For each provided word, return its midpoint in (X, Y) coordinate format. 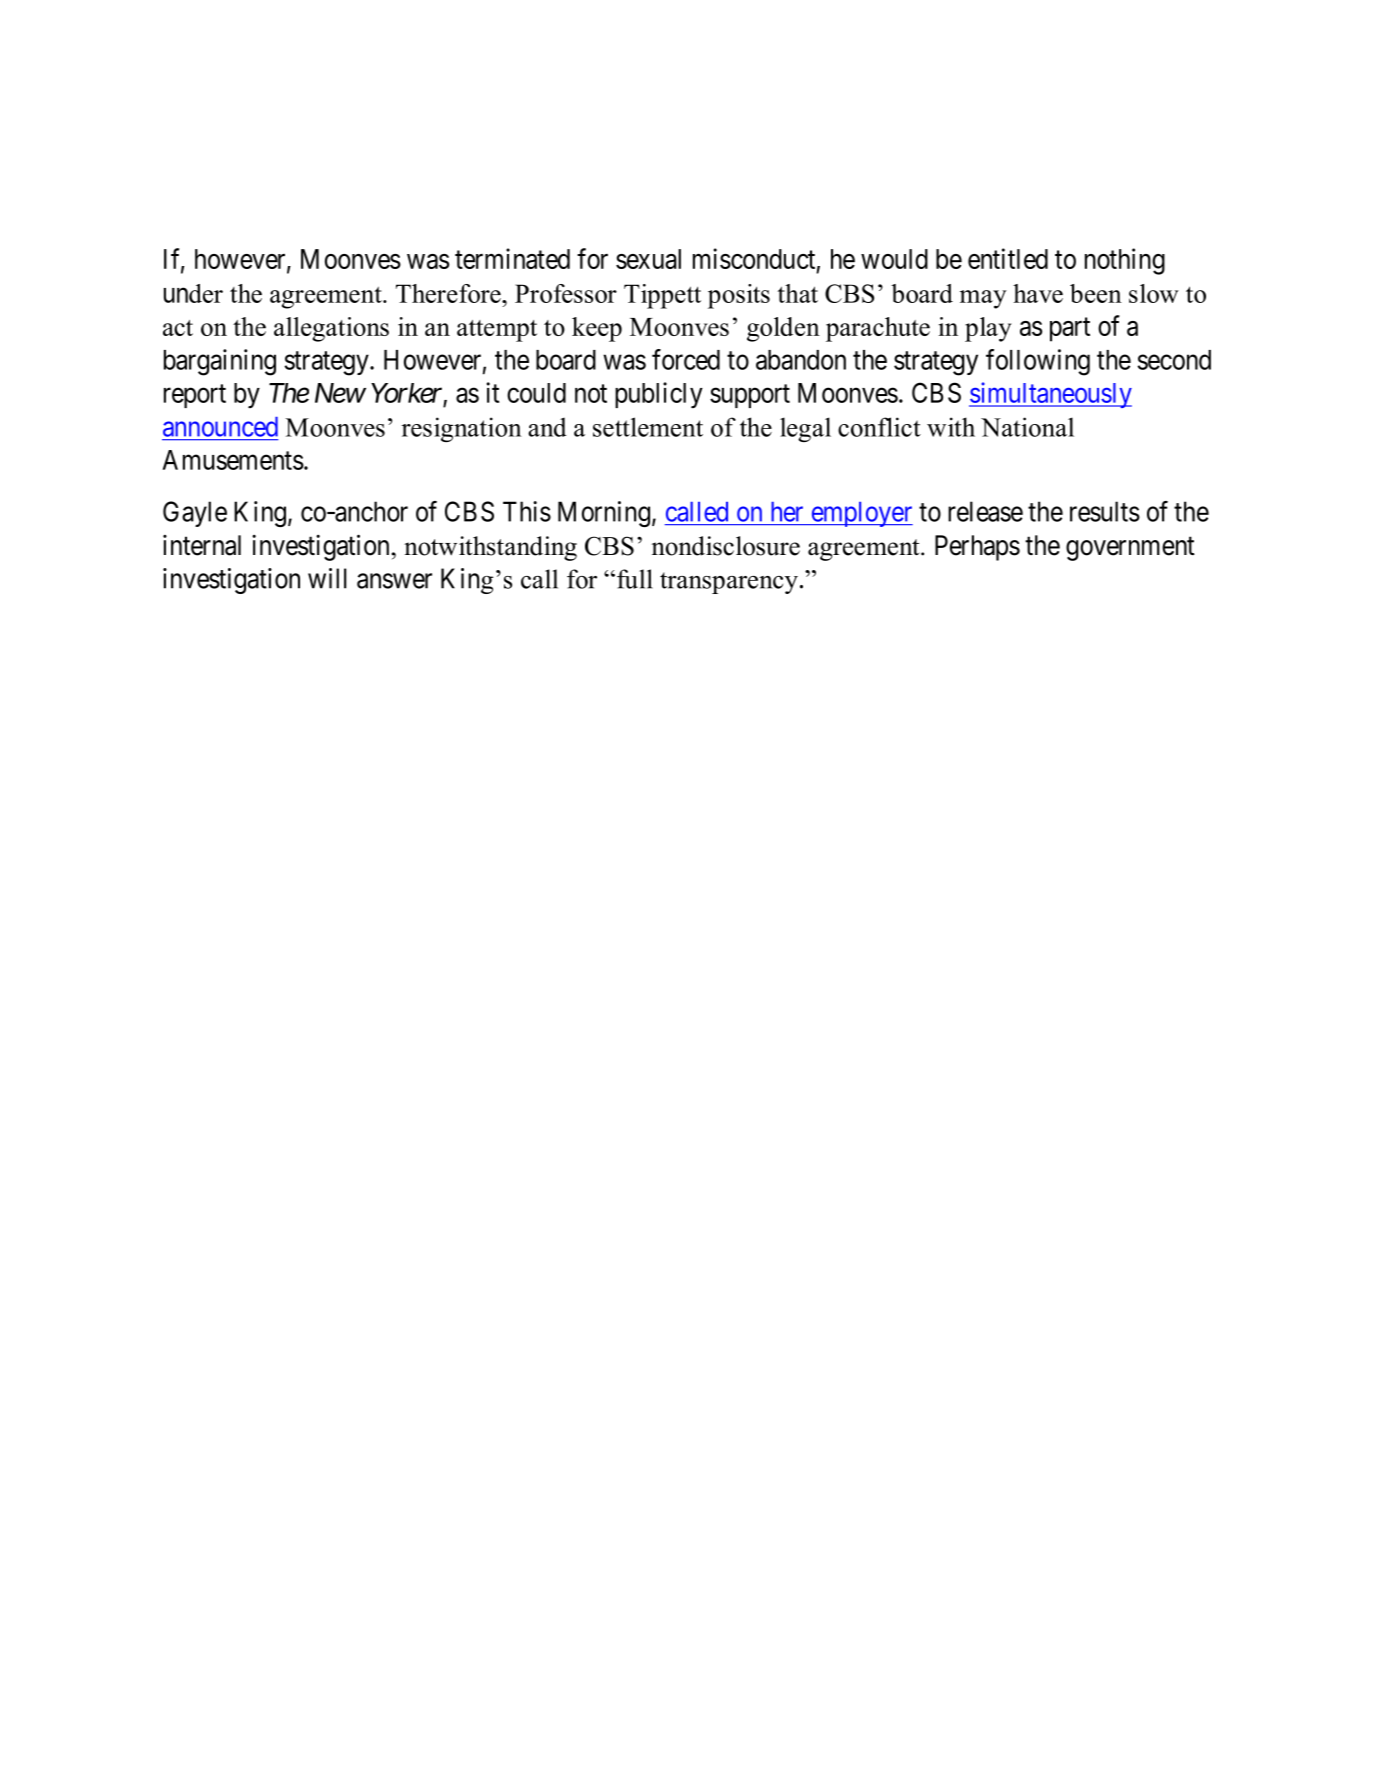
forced (686, 359)
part (1070, 330)
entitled (1008, 258)
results (1105, 511)
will (327, 578)
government (1130, 549)
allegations (331, 329)
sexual (648, 259)
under (193, 293)
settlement (648, 427)
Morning (604, 514)
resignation (461, 429)
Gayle (195, 514)
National (1027, 427)
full (635, 579)
